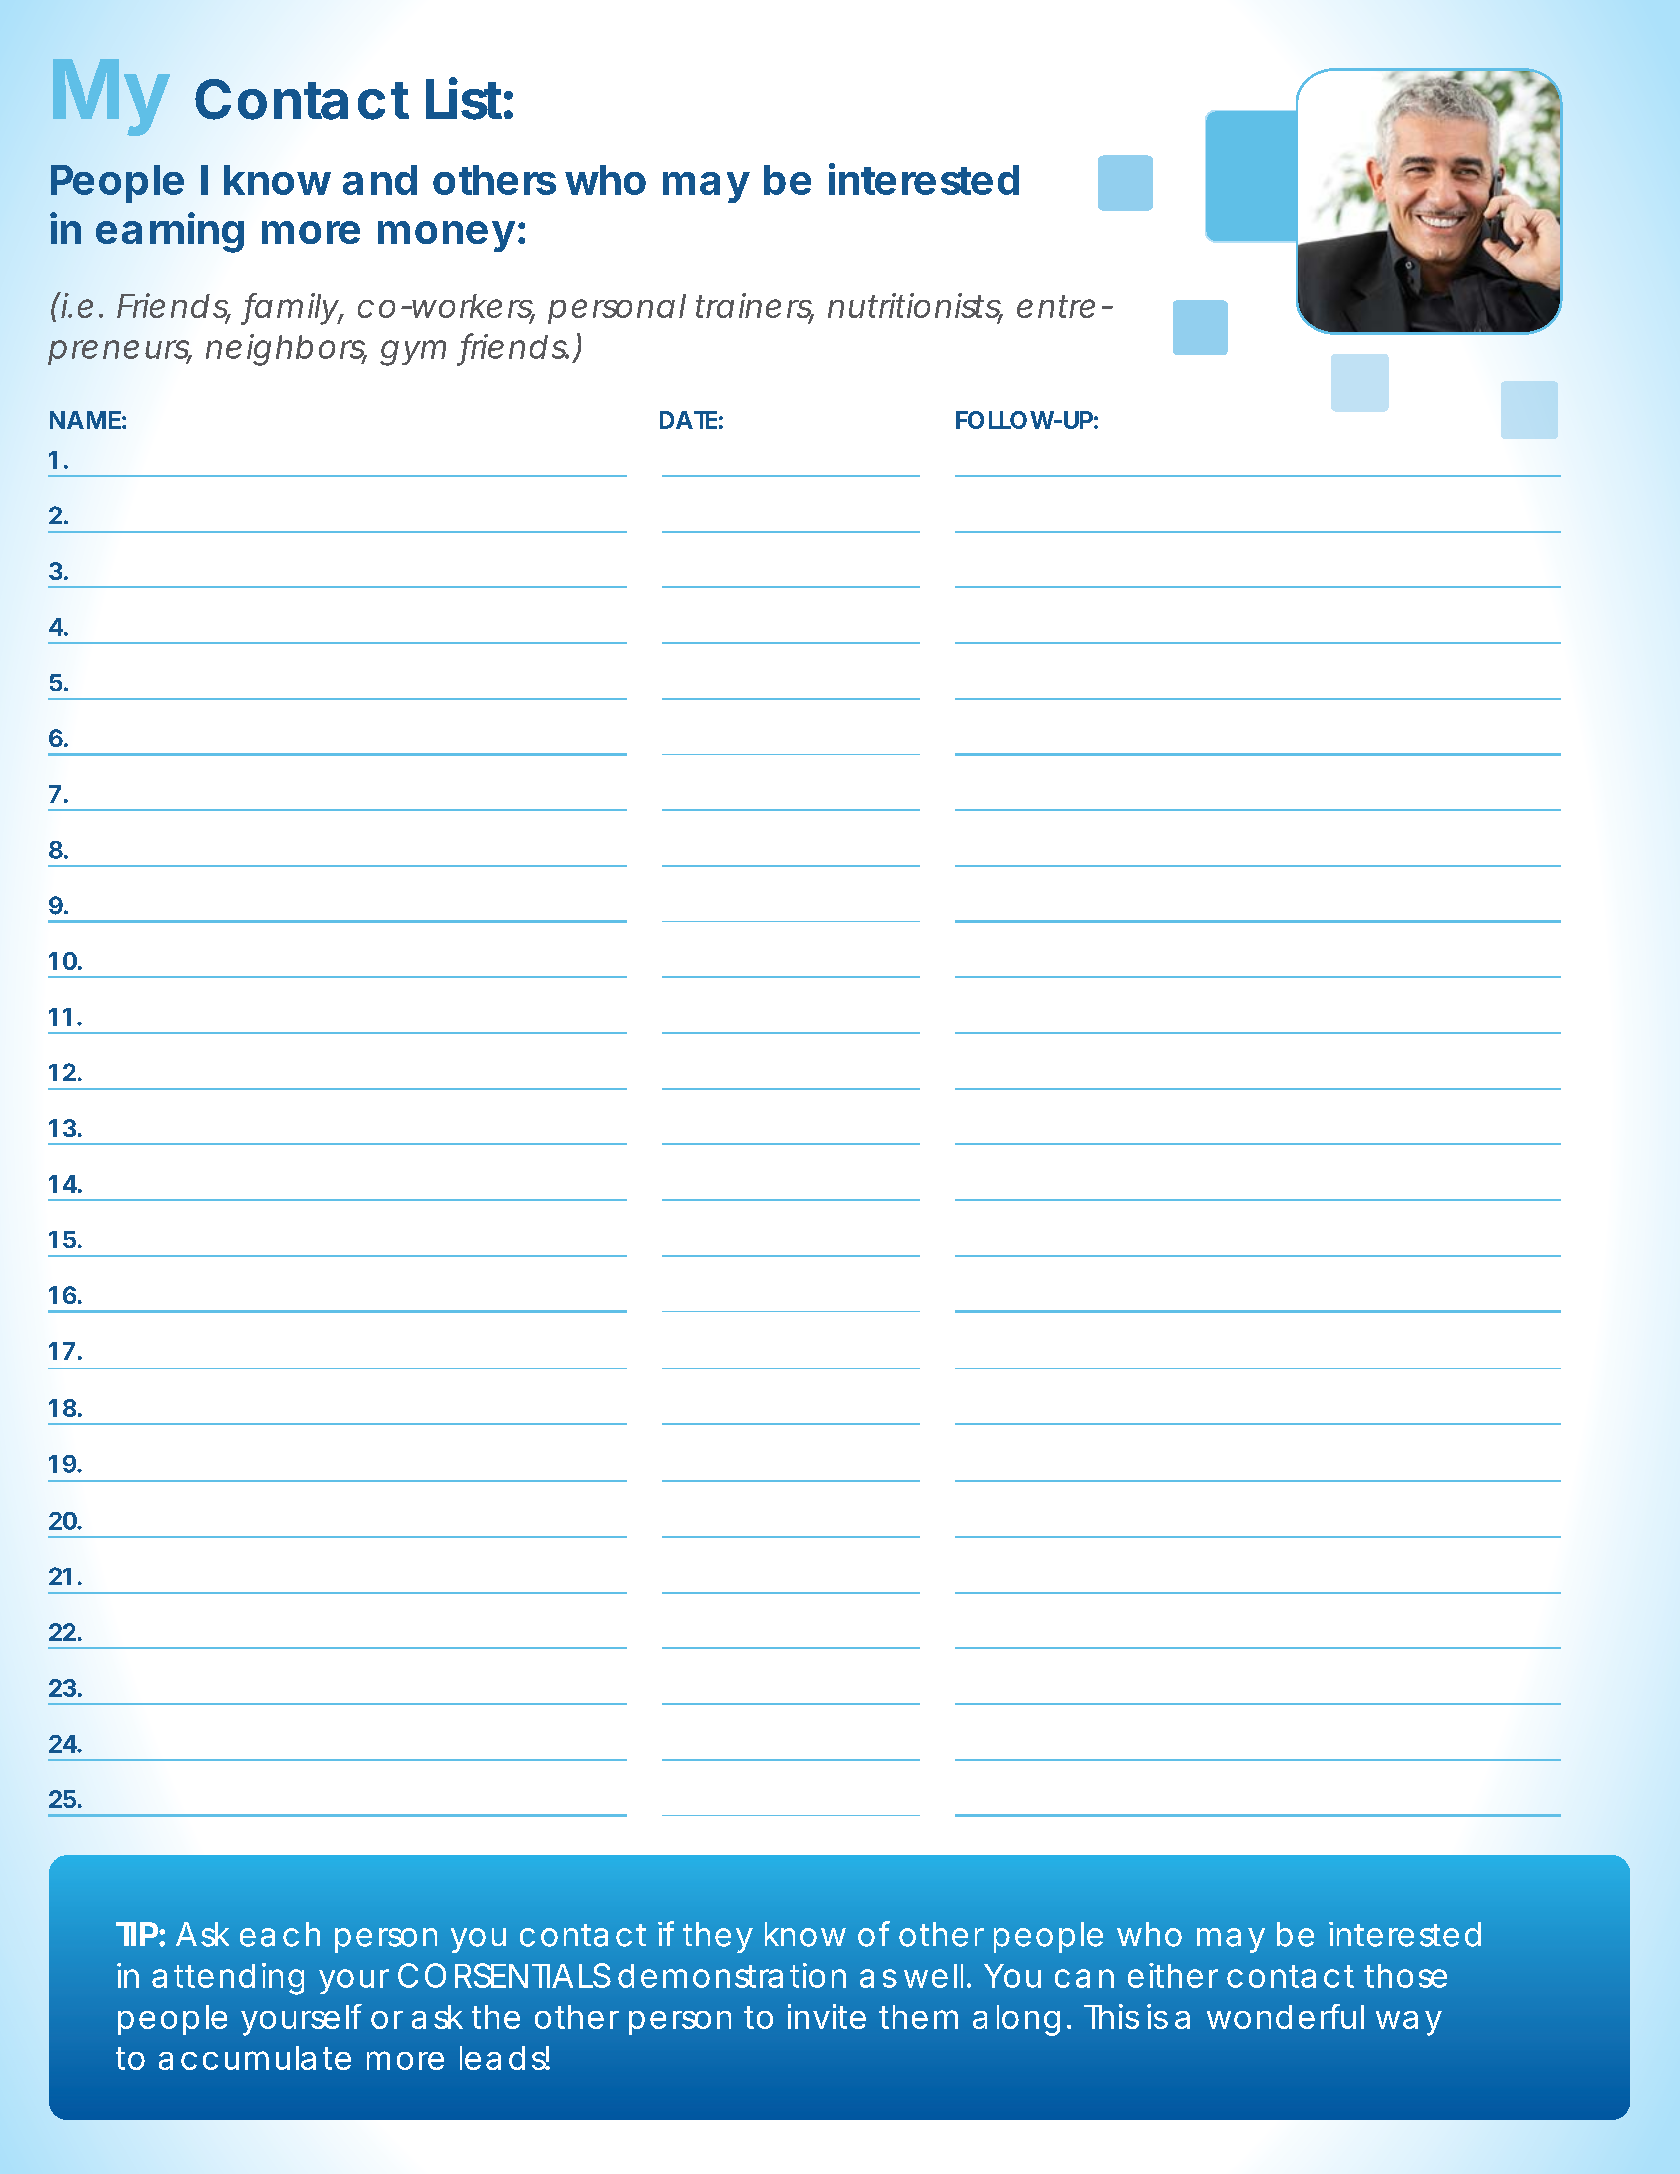 This screenshot has height=2174, width=1680. What do you see at coordinates (827, 2016) in the screenshot?
I see `invite` at bounding box center [827, 2016].
